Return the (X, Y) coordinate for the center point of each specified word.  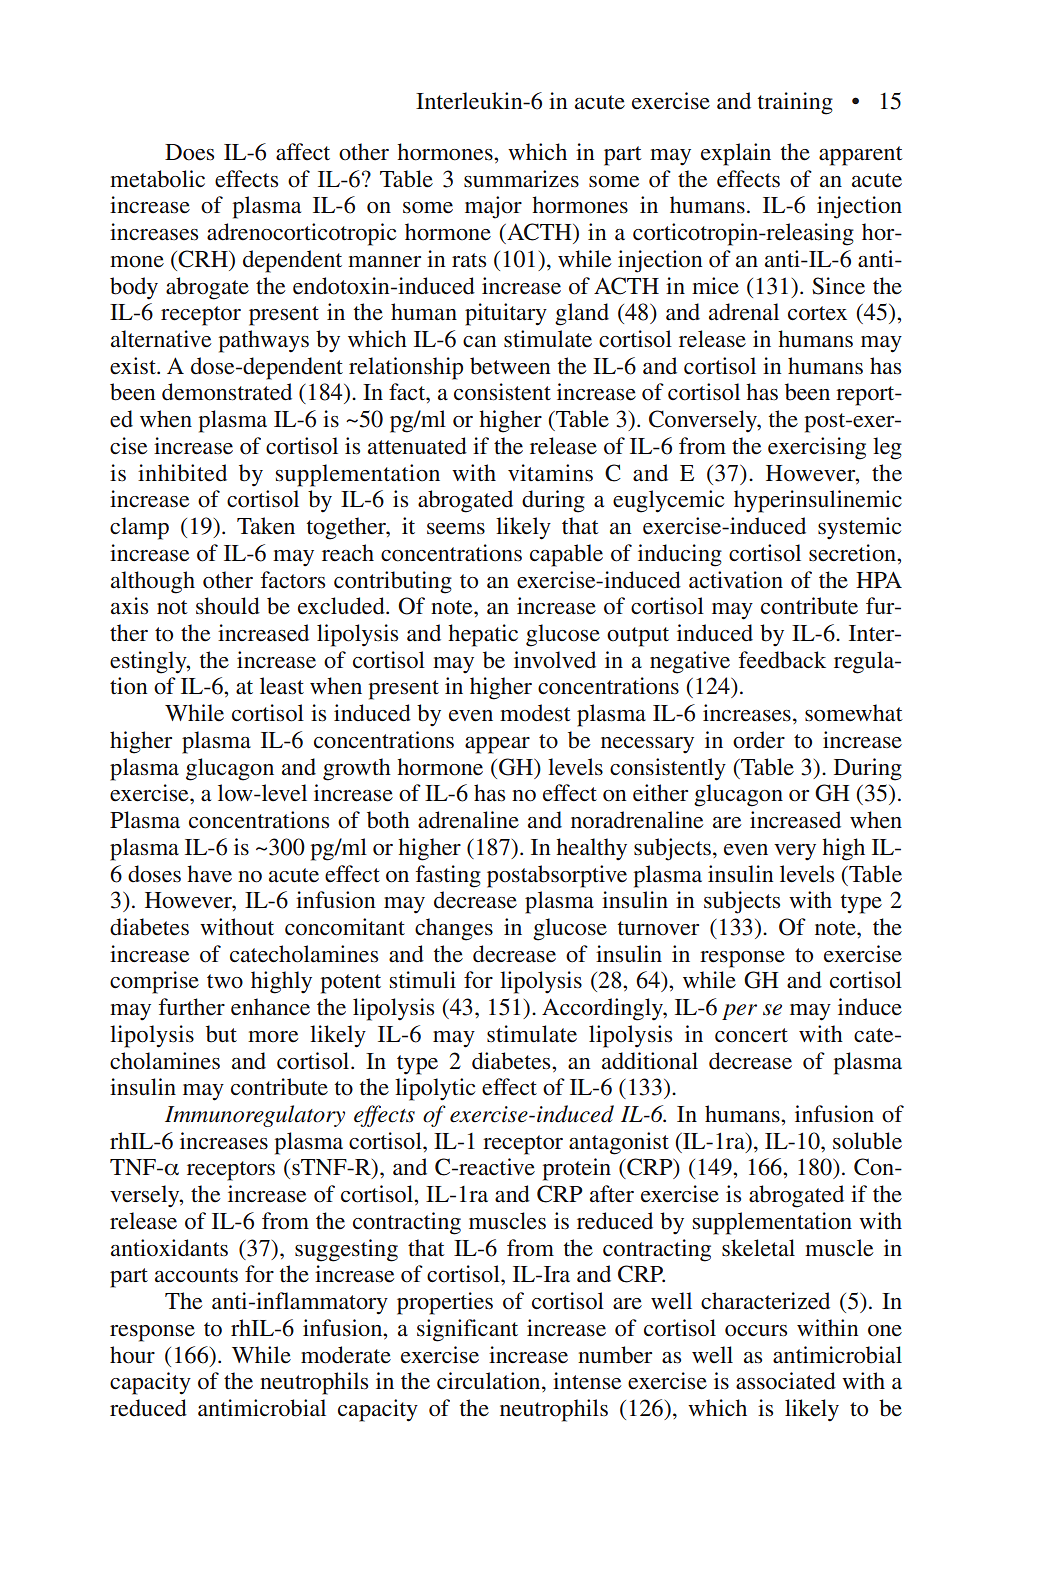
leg (887, 448)
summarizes (521, 179)
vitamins (550, 473)
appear (497, 745)
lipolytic (435, 1089)
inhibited (182, 473)
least (282, 686)
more (273, 1037)
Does (189, 152)
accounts (196, 1275)
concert (751, 1035)
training (795, 103)
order (759, 740)
